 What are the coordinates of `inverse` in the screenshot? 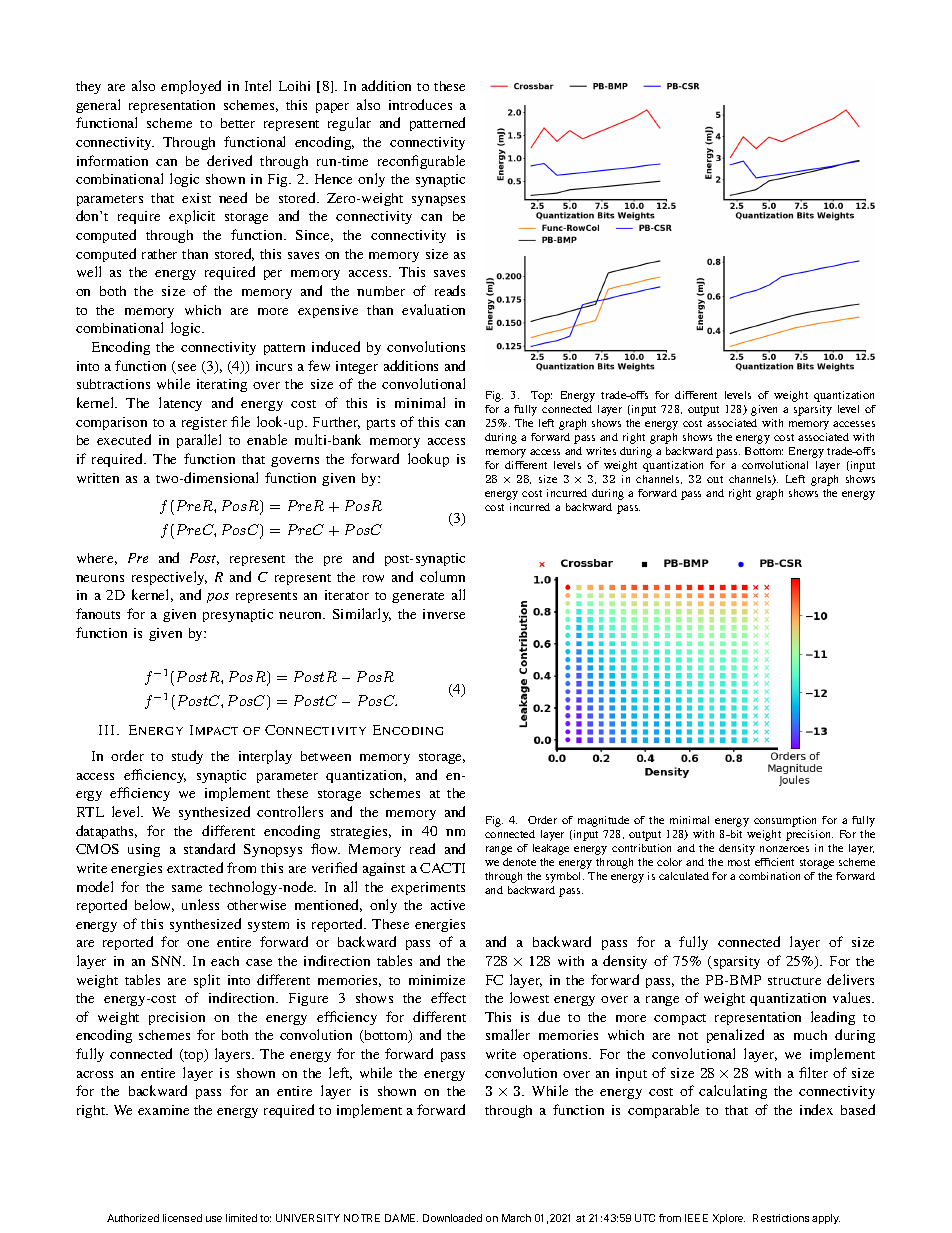 It's located at (444, 614).
